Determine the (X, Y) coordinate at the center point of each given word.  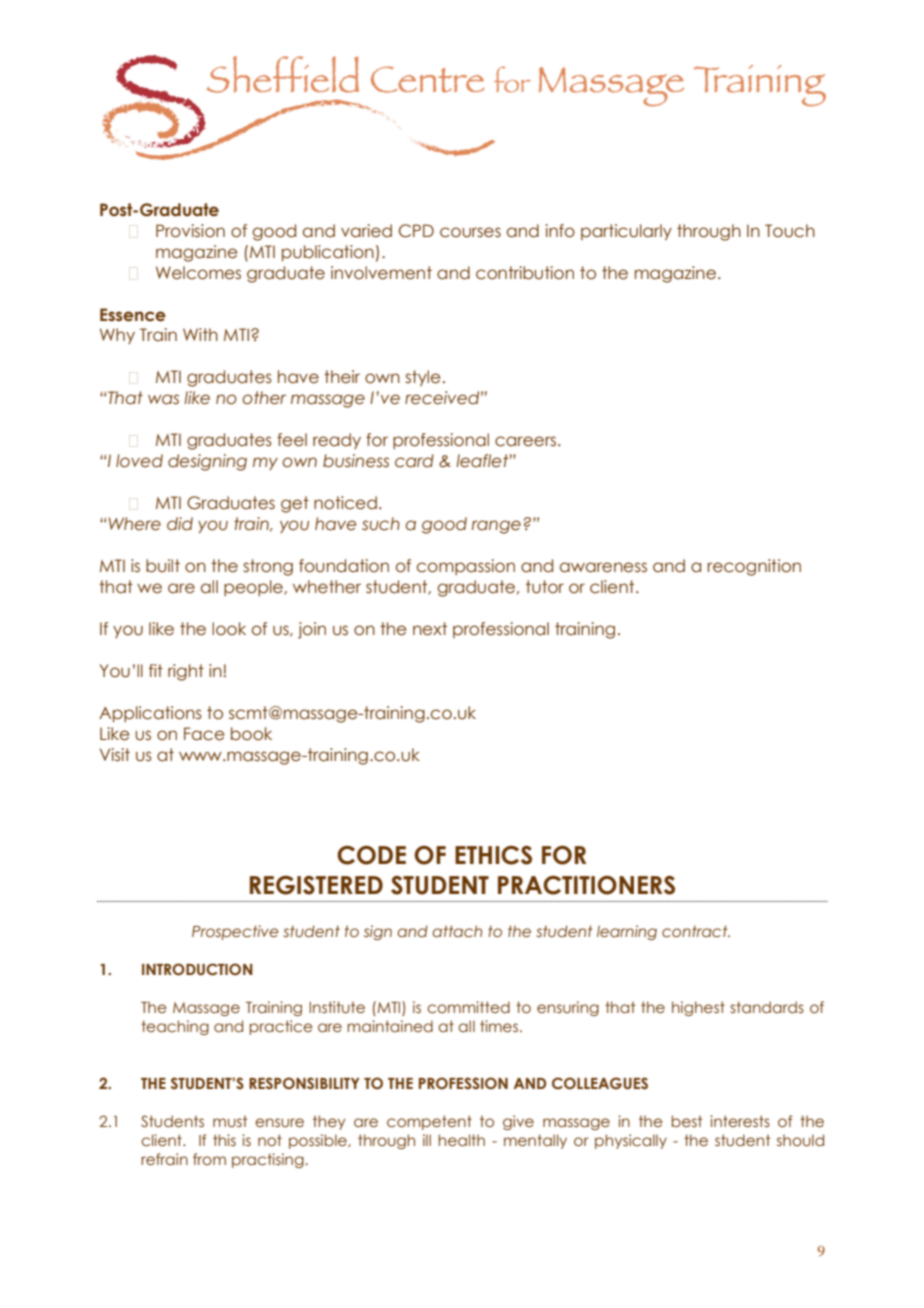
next (430, 629)
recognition (754, 567)
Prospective (235, 932)
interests (740, 1121)
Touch (790, 231)
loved (139, 461)
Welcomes (198, 273)
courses (470, 232)
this (224, 1140)
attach (457, 931)
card (414, 461)
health (461, 1140)
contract (696, 931)
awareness (603, 567)
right (186, 672)
